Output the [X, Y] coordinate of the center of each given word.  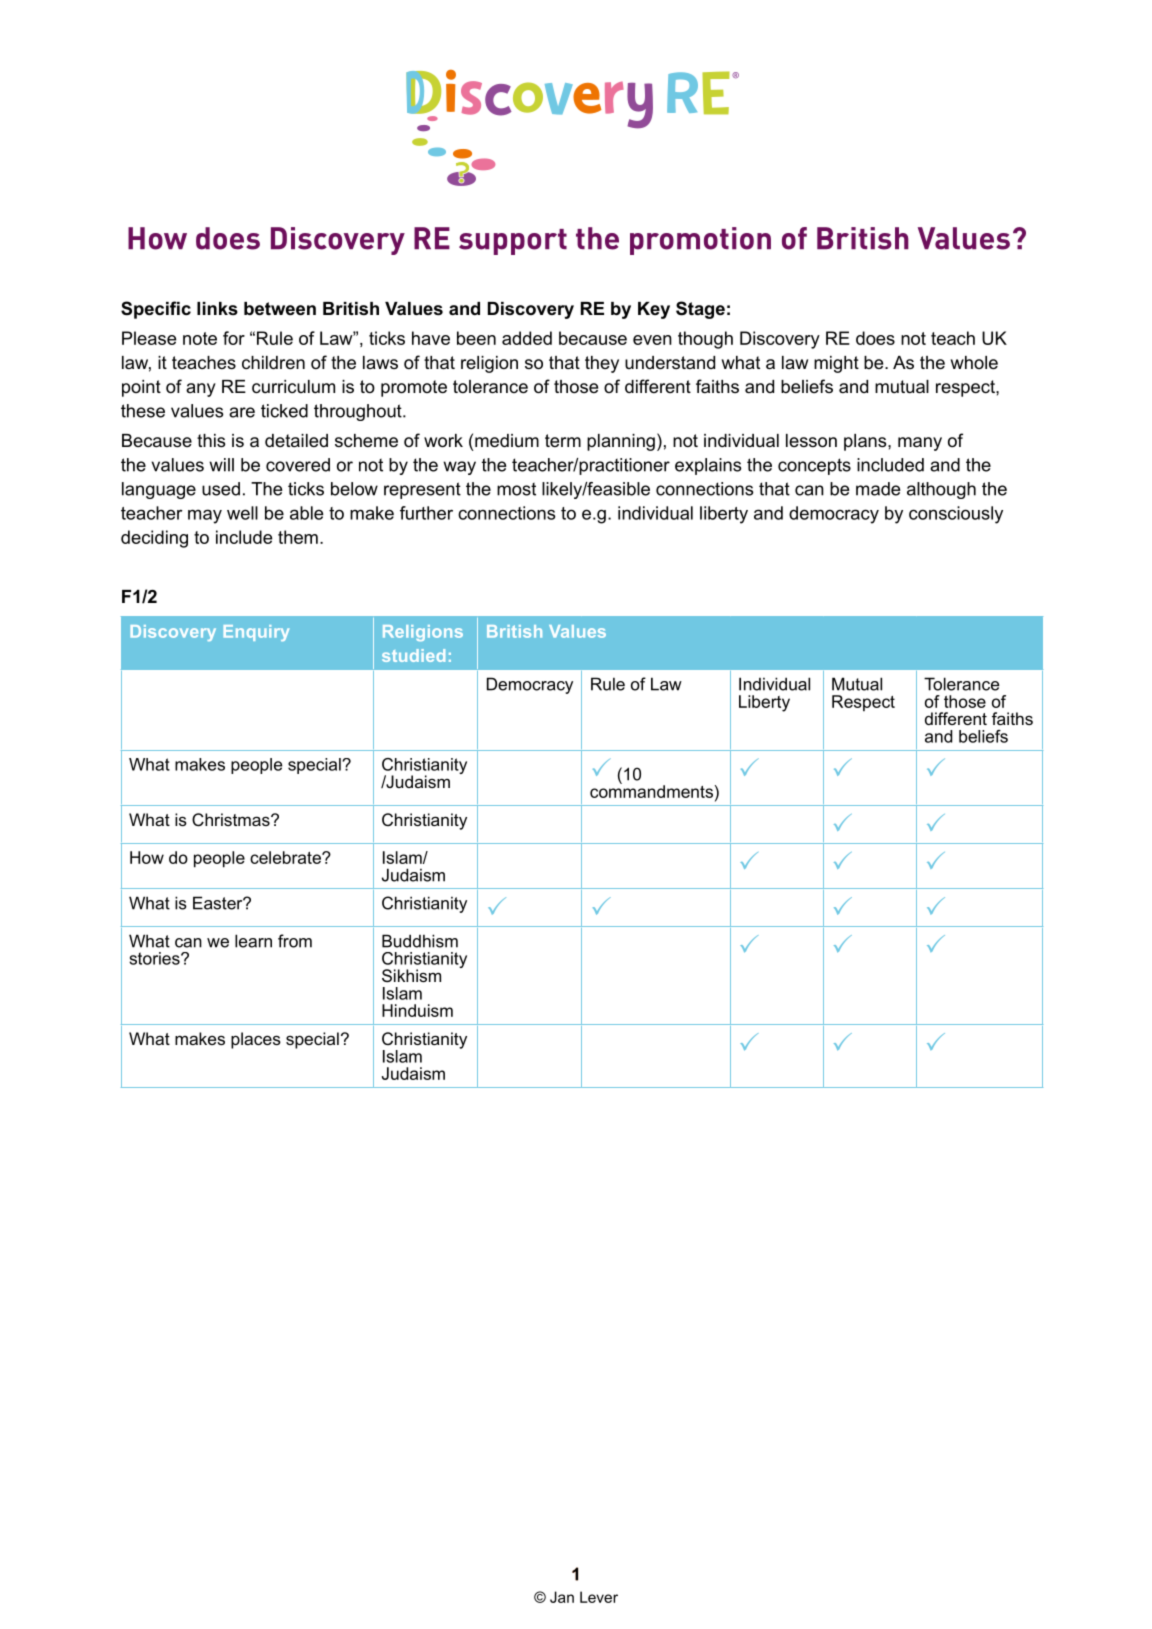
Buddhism [420, 941]
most [516, 489]
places [256, 1040]
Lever [599, 1597]
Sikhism [411, 976]
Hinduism [417, 1010]
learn [253, 941]
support [513, 242]
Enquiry [256, 633]
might [836, 364]
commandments [651, 790]
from [295, 941]
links [217, 309]
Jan [562, 1597]
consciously [956, 515]
